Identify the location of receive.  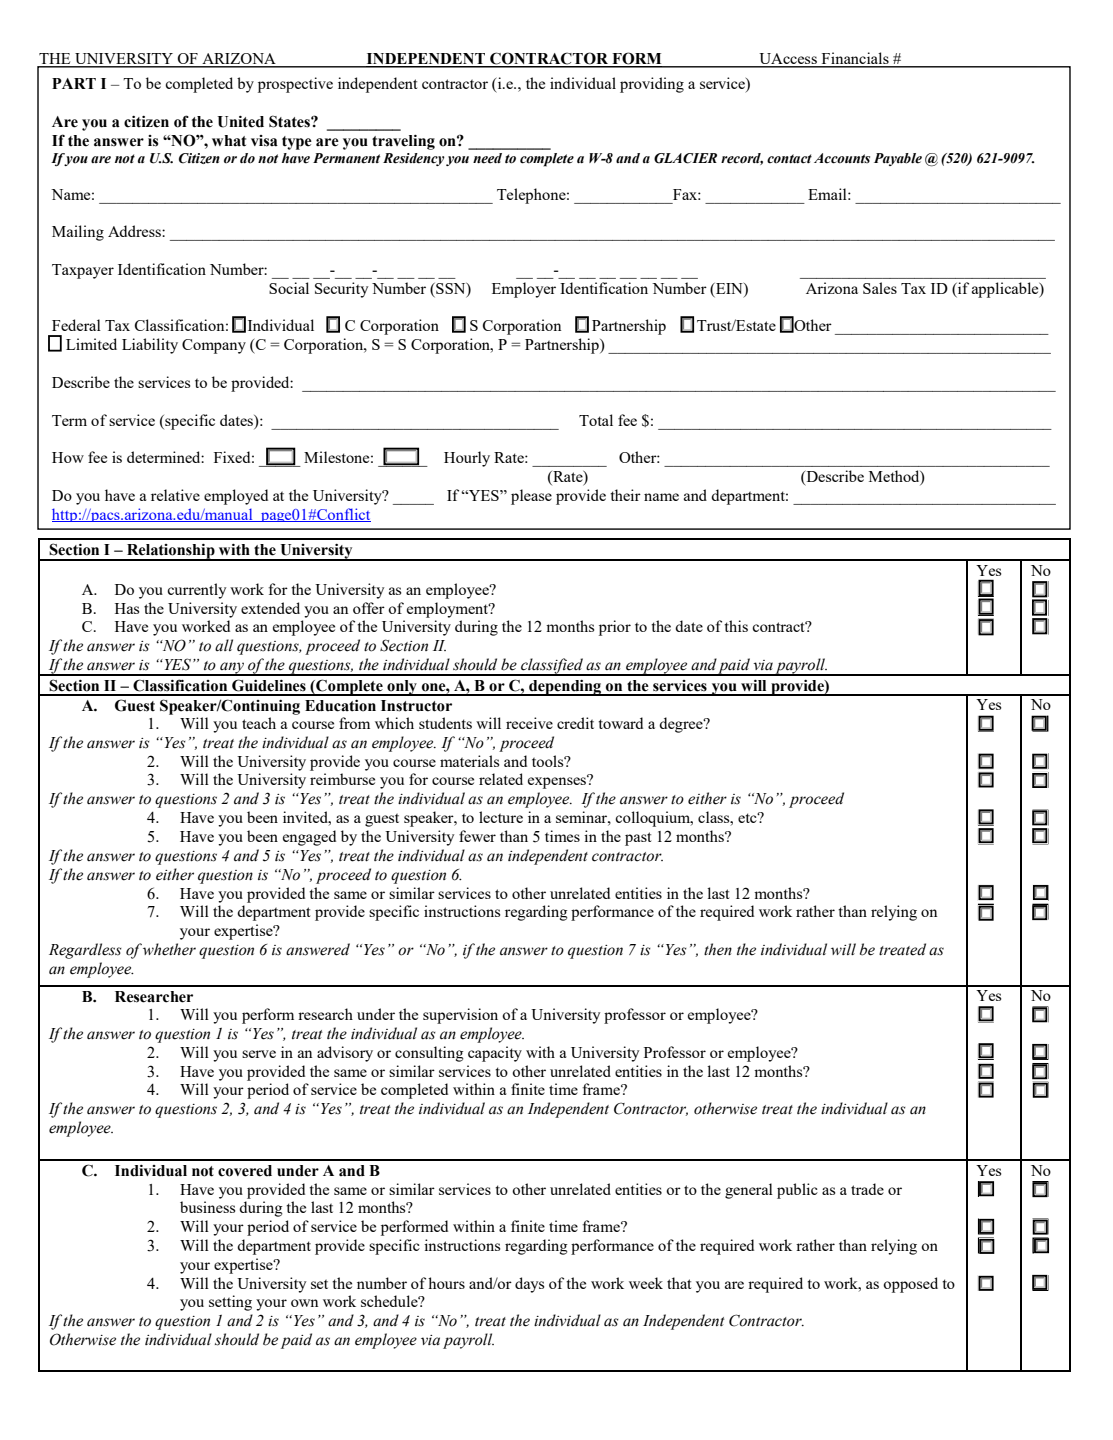
(529, 723).
